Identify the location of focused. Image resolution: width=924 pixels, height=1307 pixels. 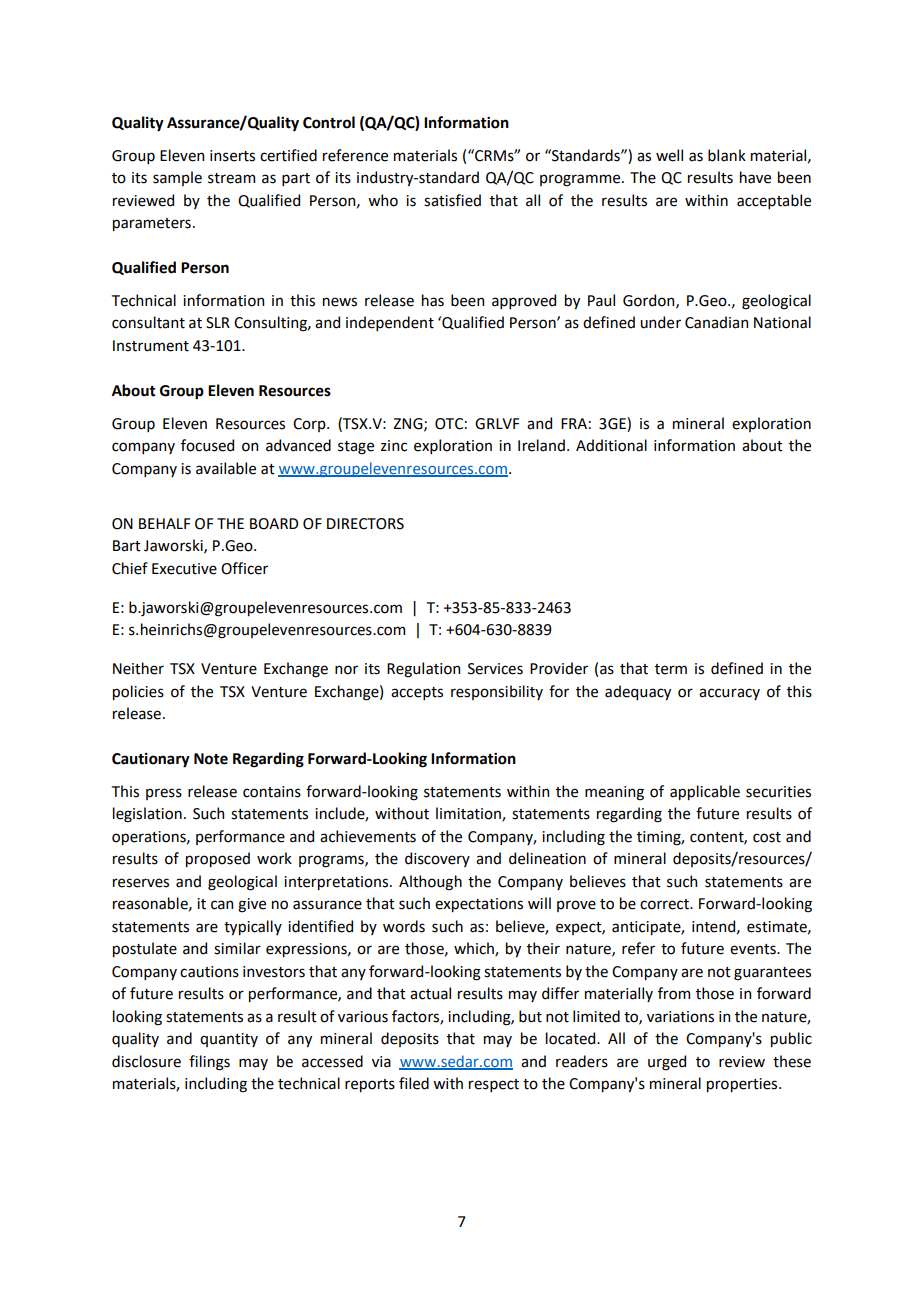
(207, 445).
